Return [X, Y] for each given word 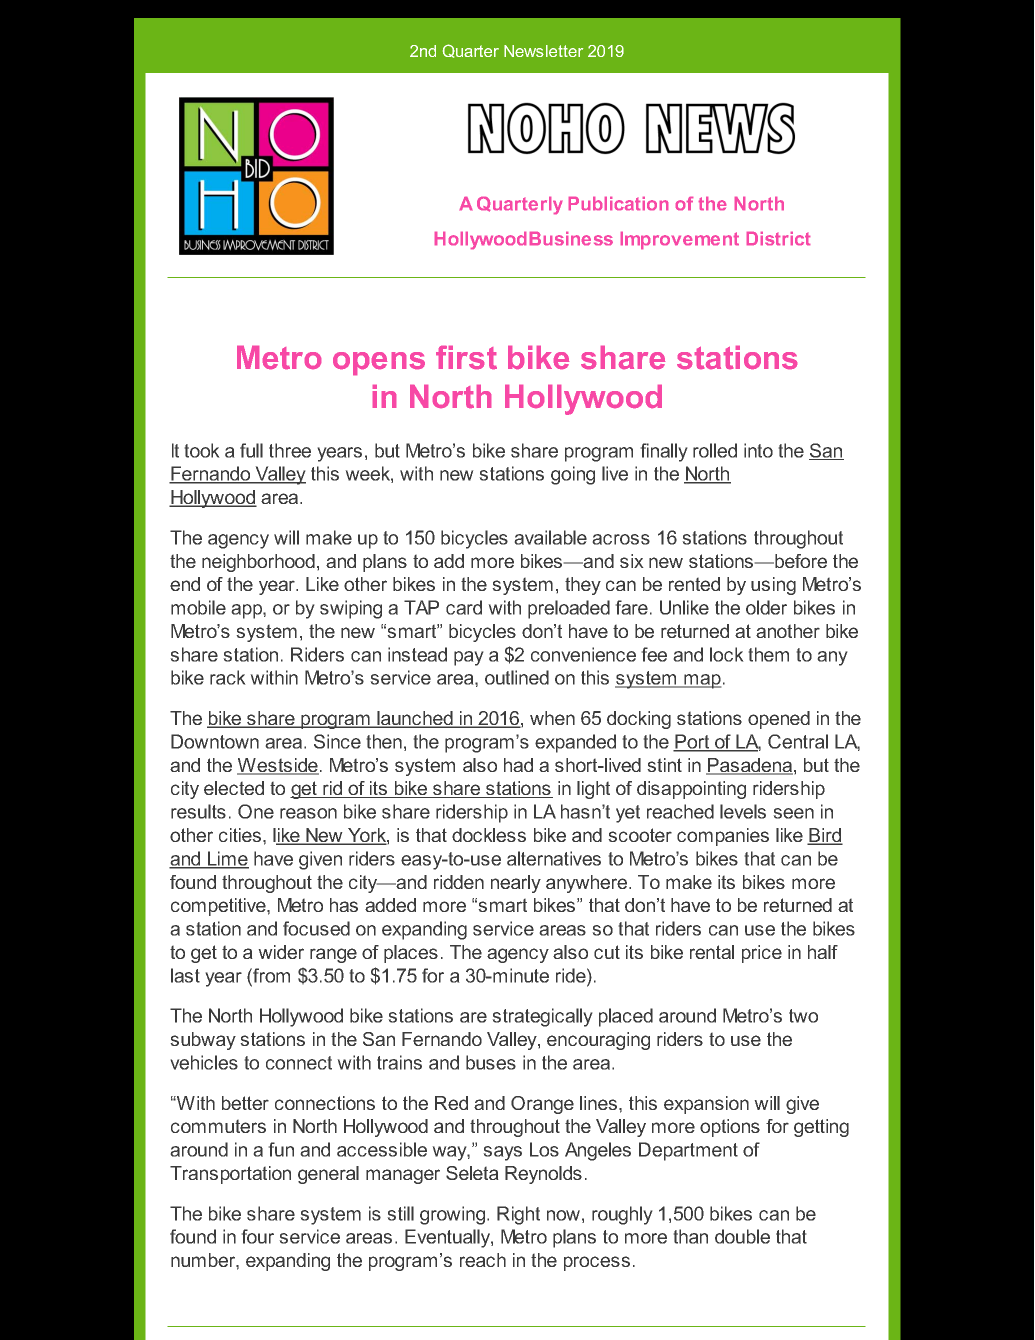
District [778, 238]
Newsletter [543, 51]
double [742, 1236]
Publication [618, 203]
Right [518, 1215]
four [257, 1236]
